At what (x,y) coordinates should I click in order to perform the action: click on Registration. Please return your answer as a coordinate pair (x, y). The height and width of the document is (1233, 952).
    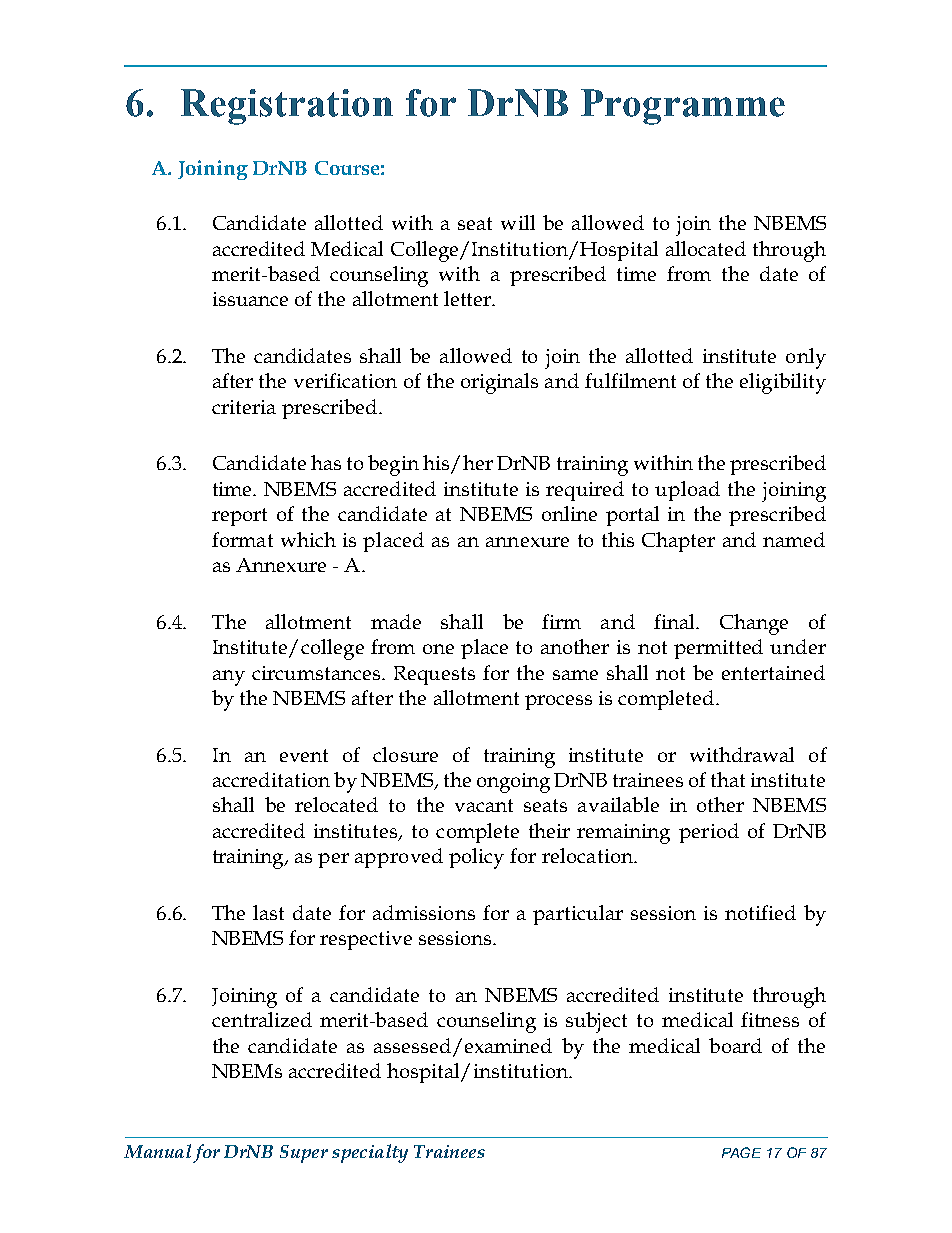
    Looking at the image, I should click on (287, 107).
